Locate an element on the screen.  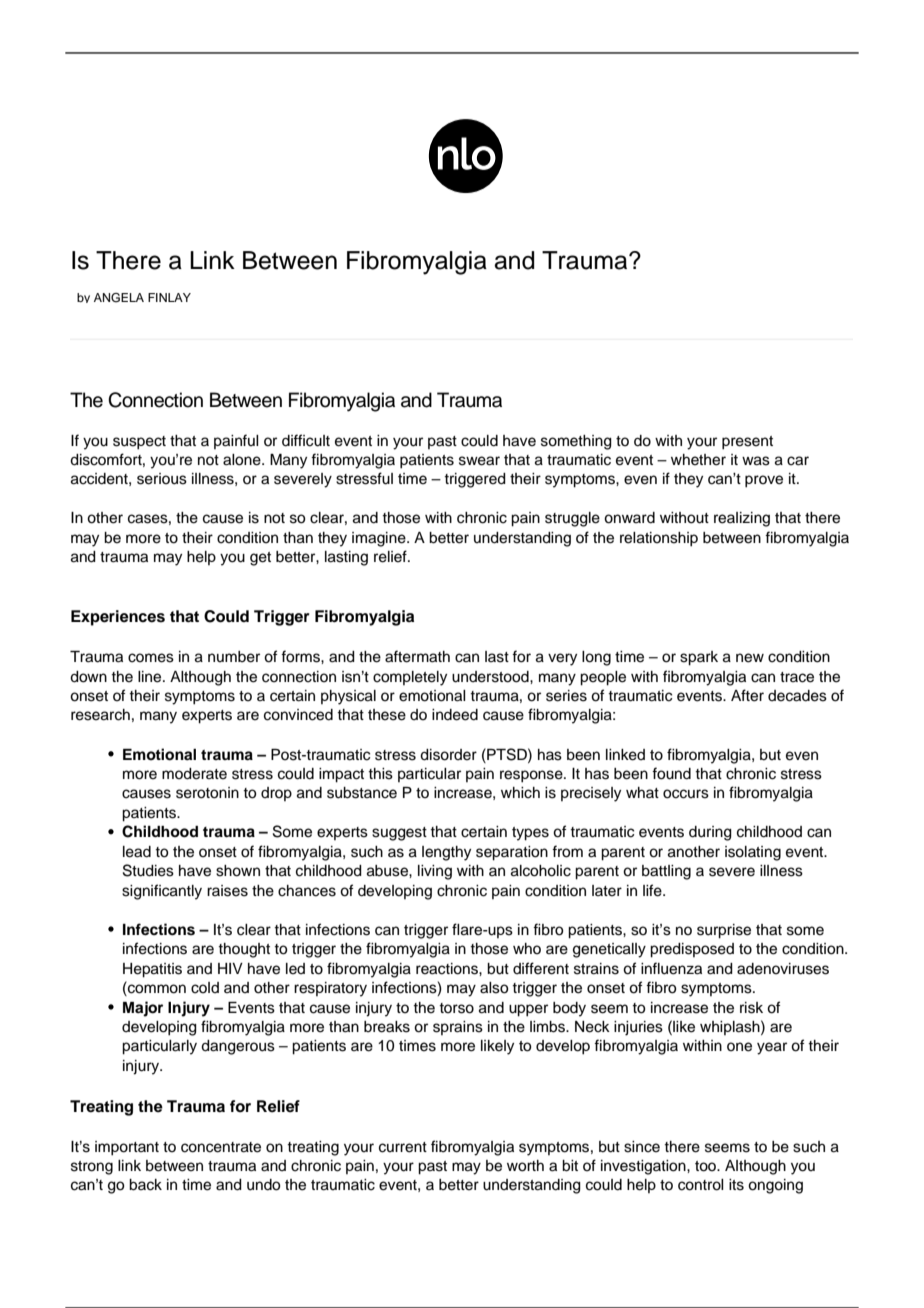
realizing is located at coordinates (742, 519).
